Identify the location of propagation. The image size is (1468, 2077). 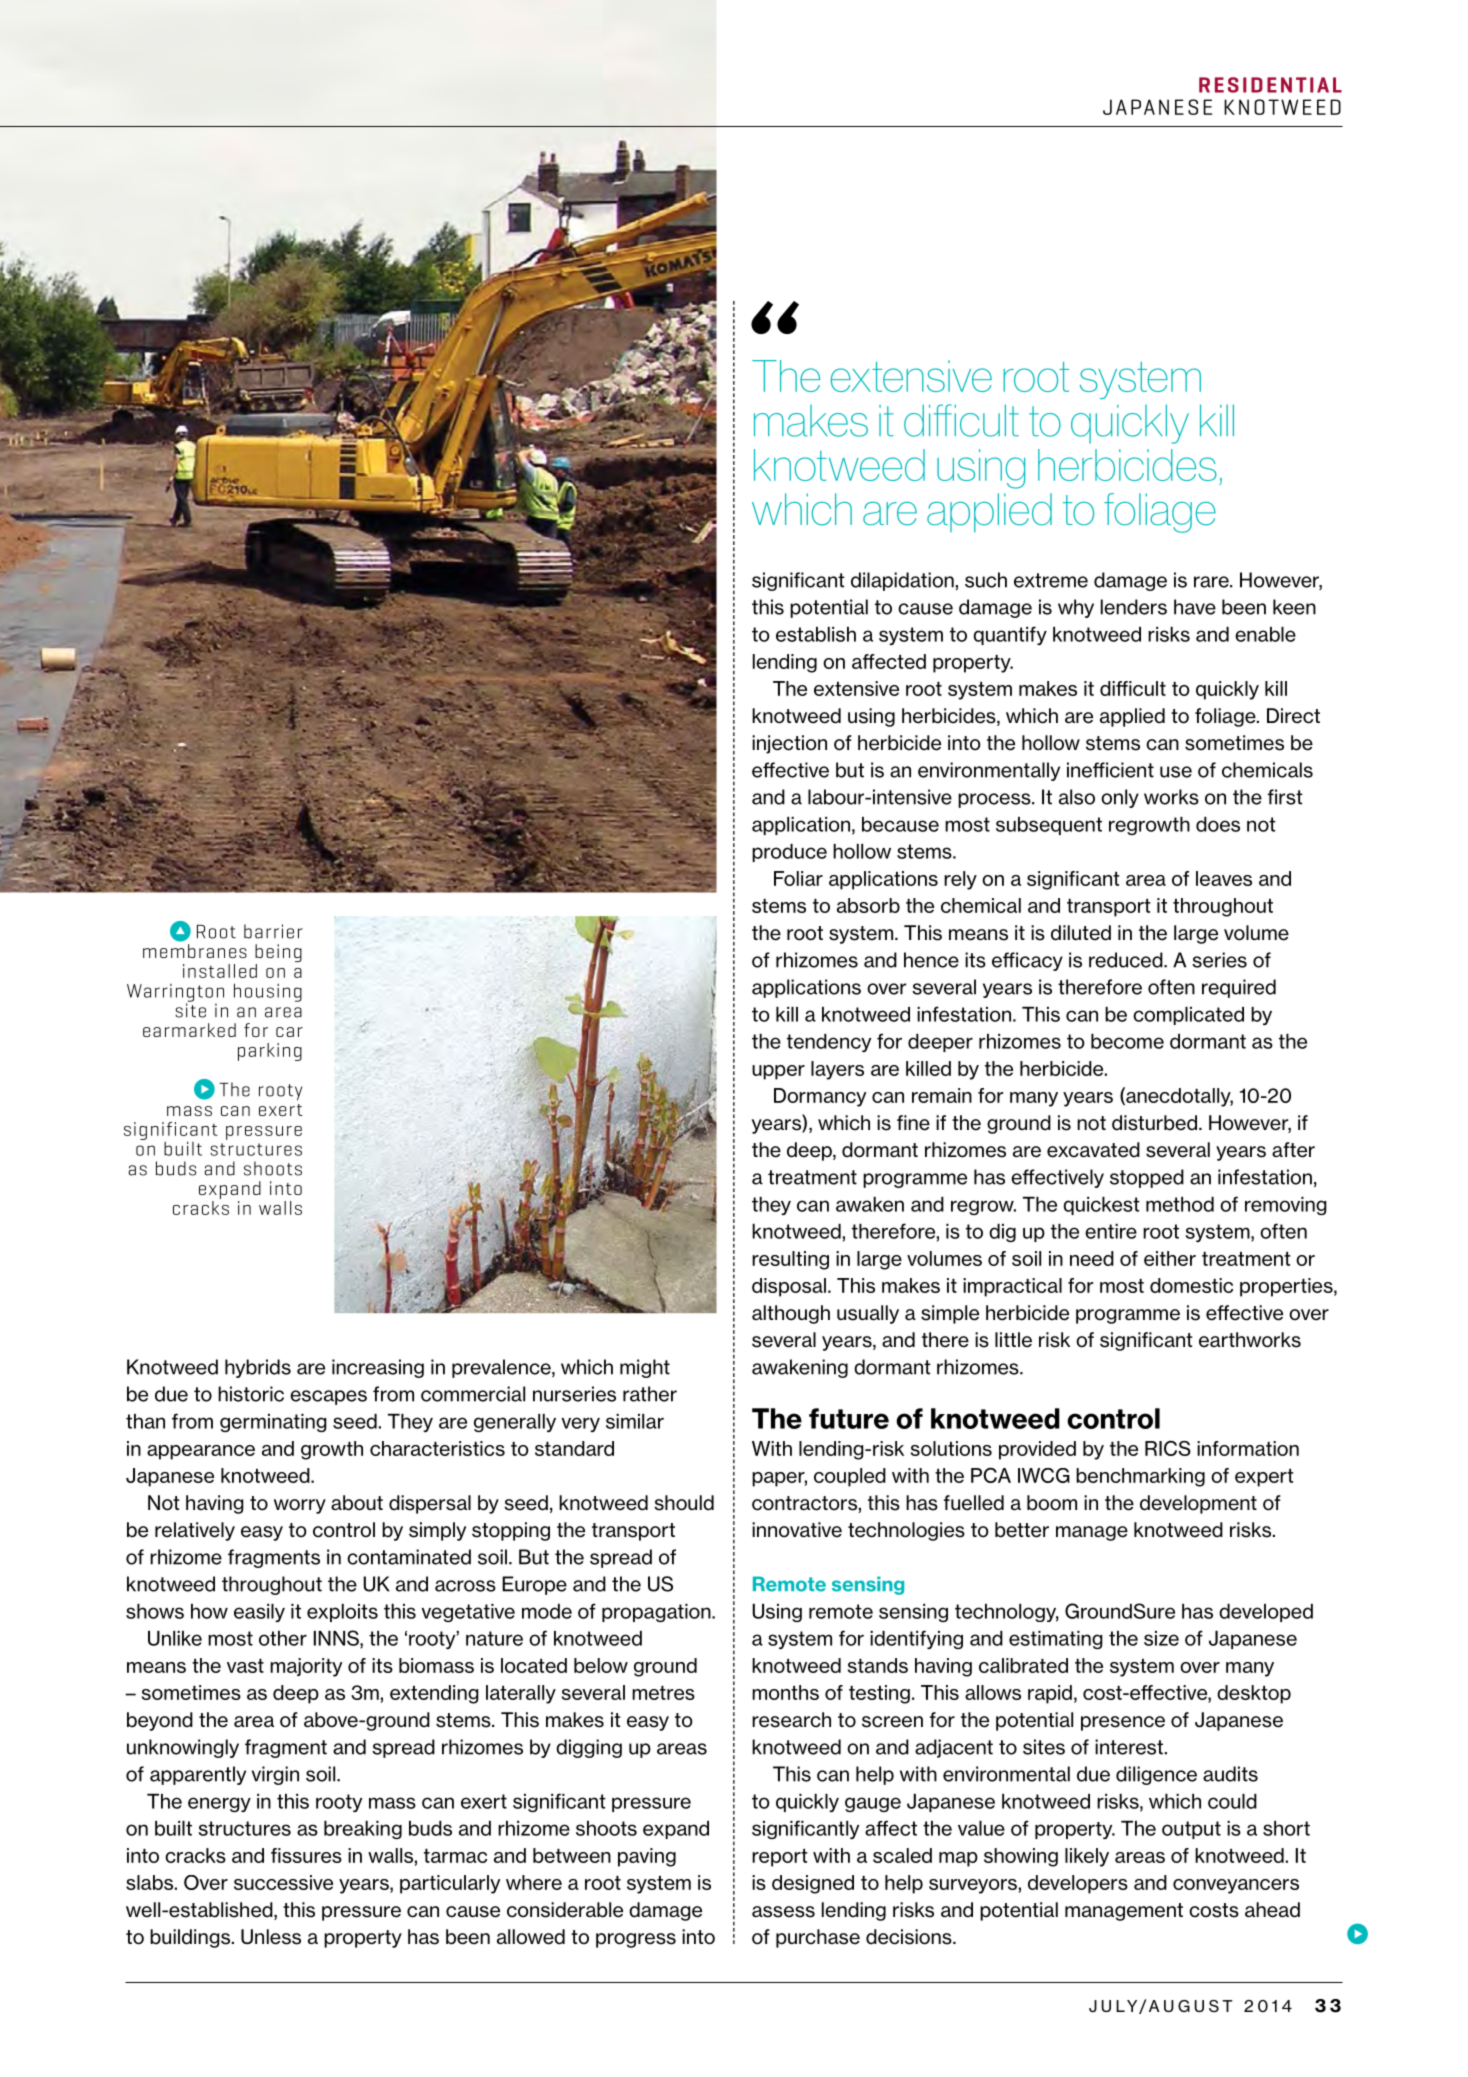
(657, 1613).
